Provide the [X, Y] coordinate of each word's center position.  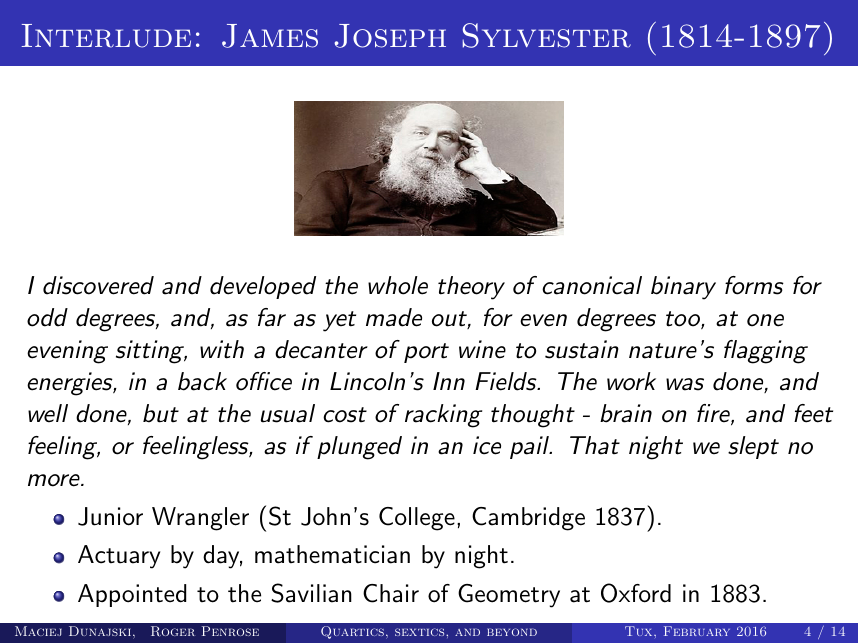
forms [754, 285]
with [222, 349]
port [426, 353]
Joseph [390, 36]
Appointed [132, 595]
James [270, 36]
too [684, 320]
